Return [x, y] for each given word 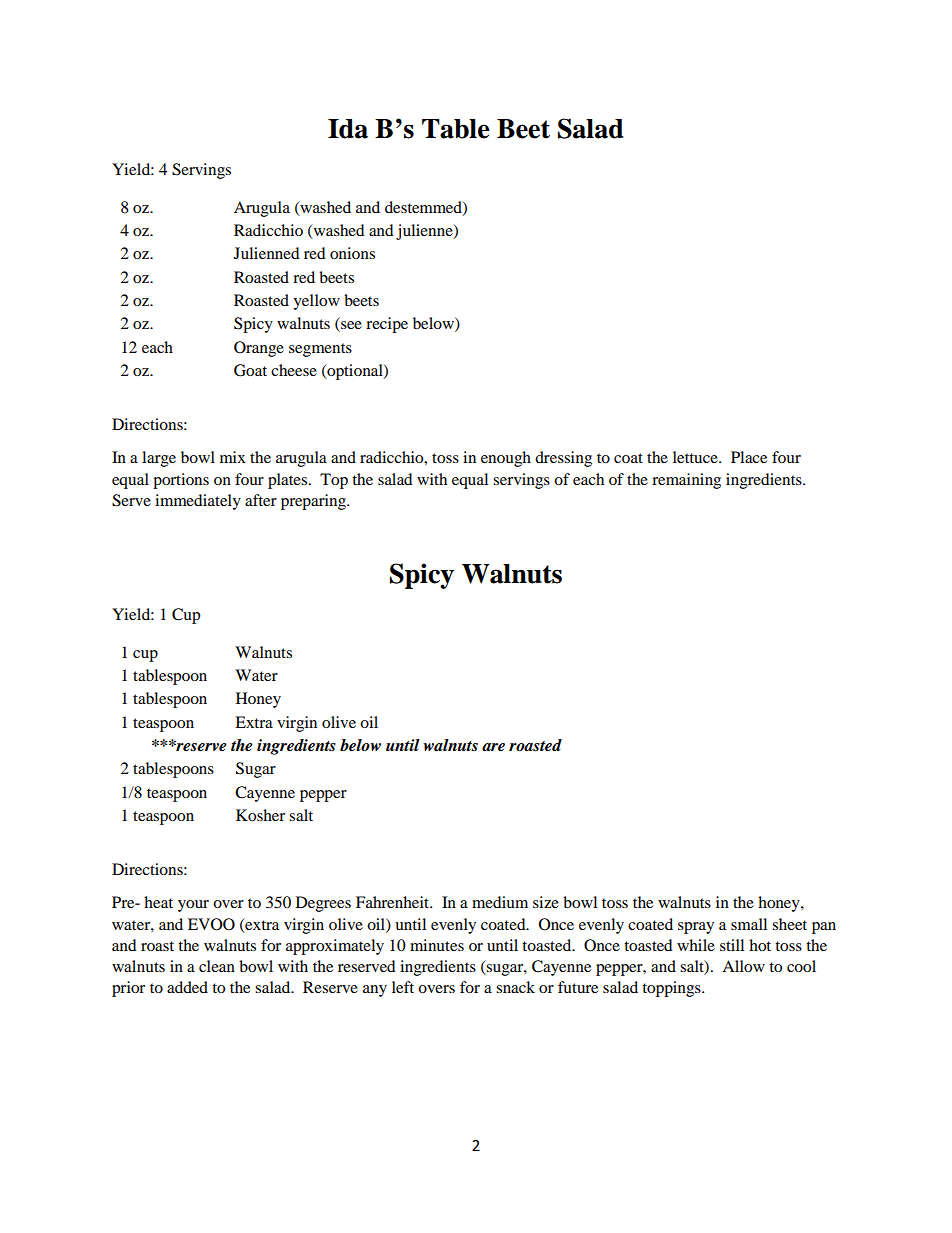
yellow [316, 302]
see [350, 326]
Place [749, 457]
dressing [563, 459]
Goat [250, 370]
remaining [686, 481]
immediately [198, 502]
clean [217, 966]
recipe [387, 325]
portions [181, 481]
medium [500, 902]
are [493, 747]
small [749, 924]
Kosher [260, 815]
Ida [348, 129]
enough [506, 459]
